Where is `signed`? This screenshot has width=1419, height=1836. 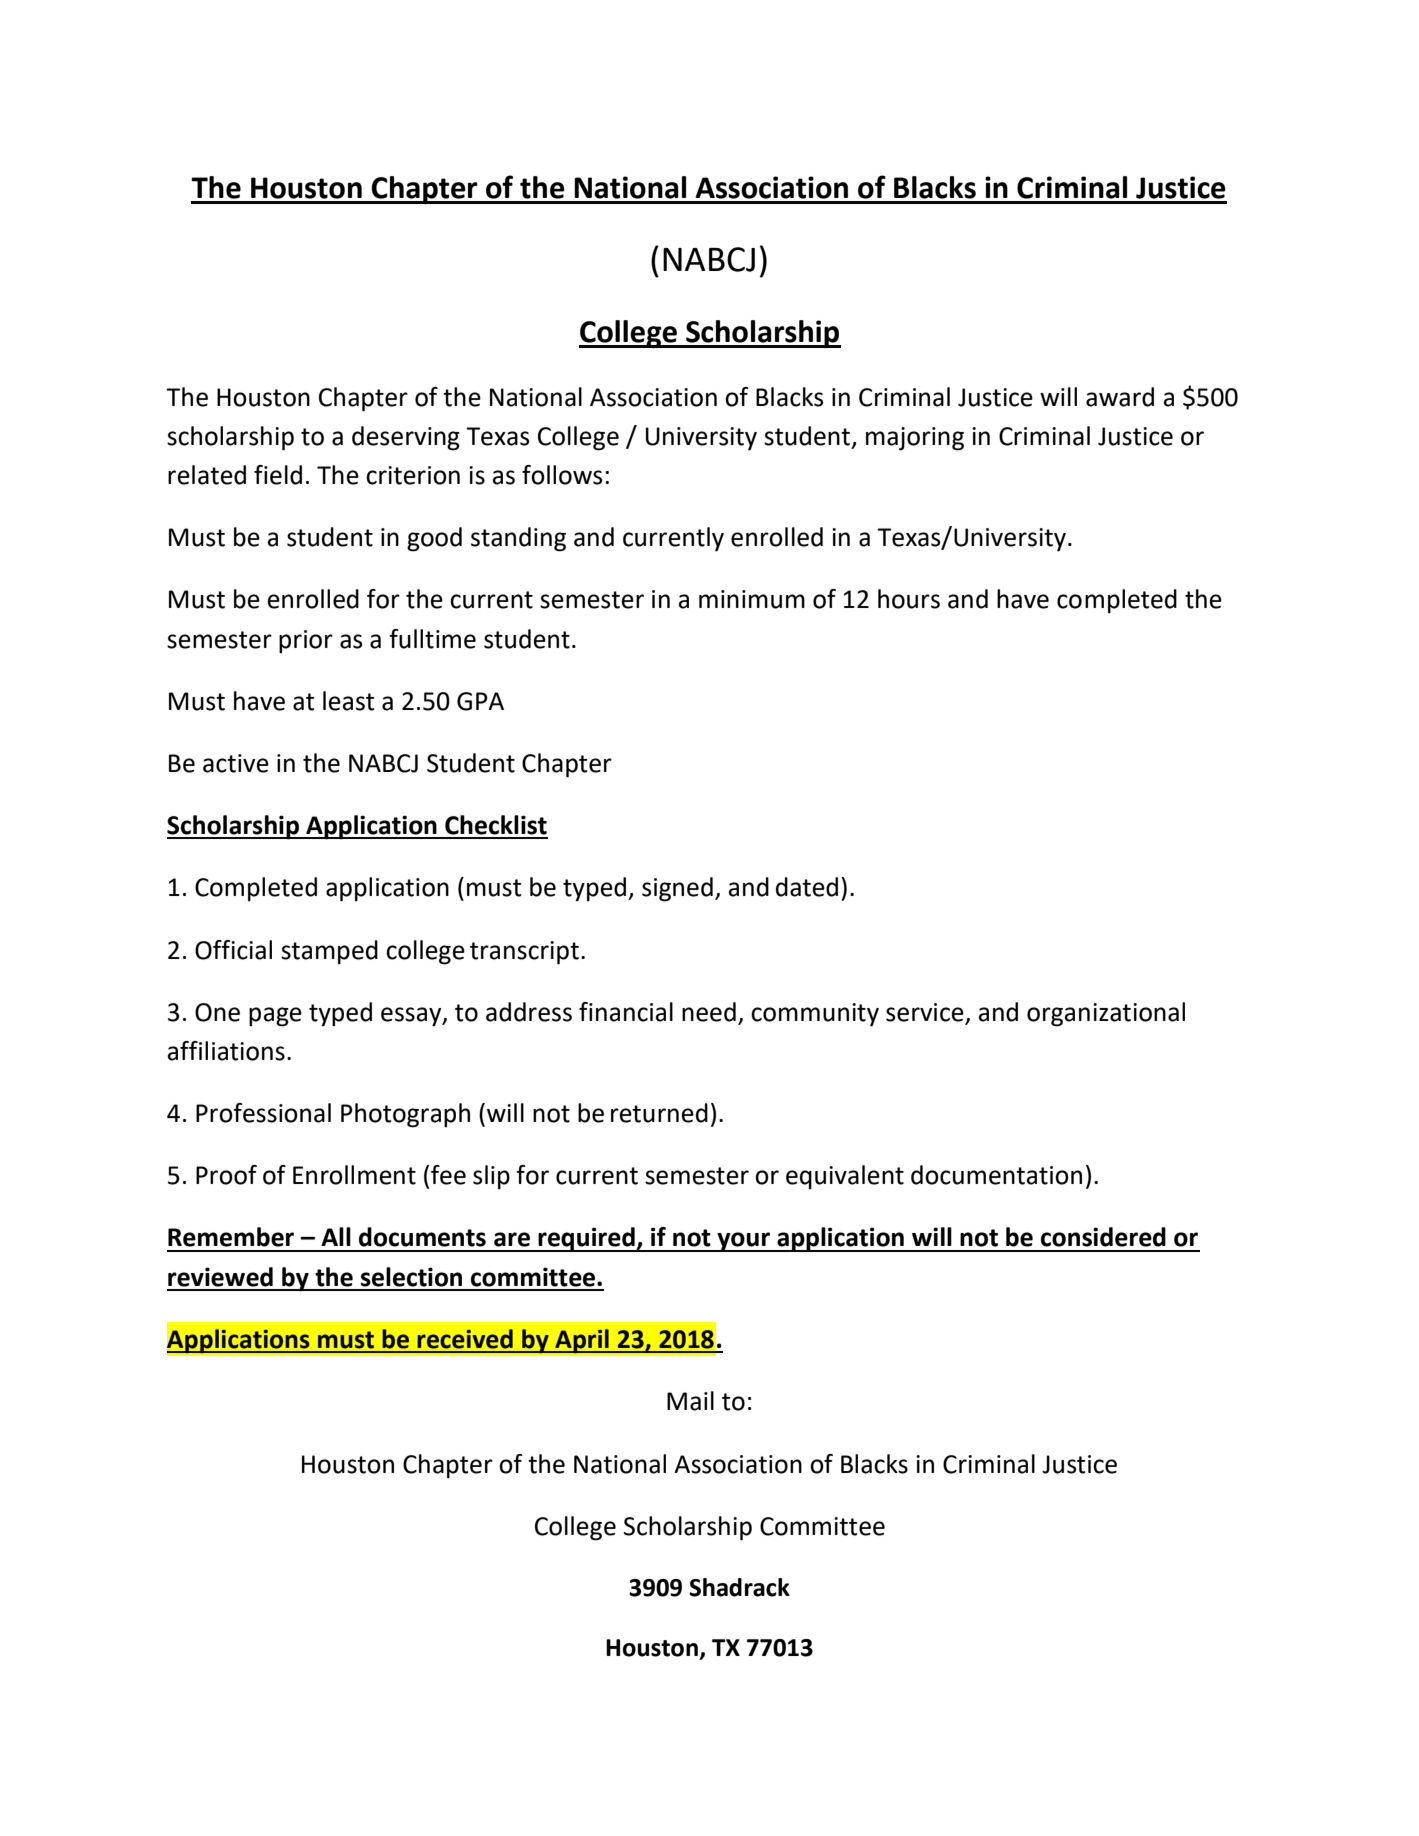 signed is located at coordinates (677, 889).
